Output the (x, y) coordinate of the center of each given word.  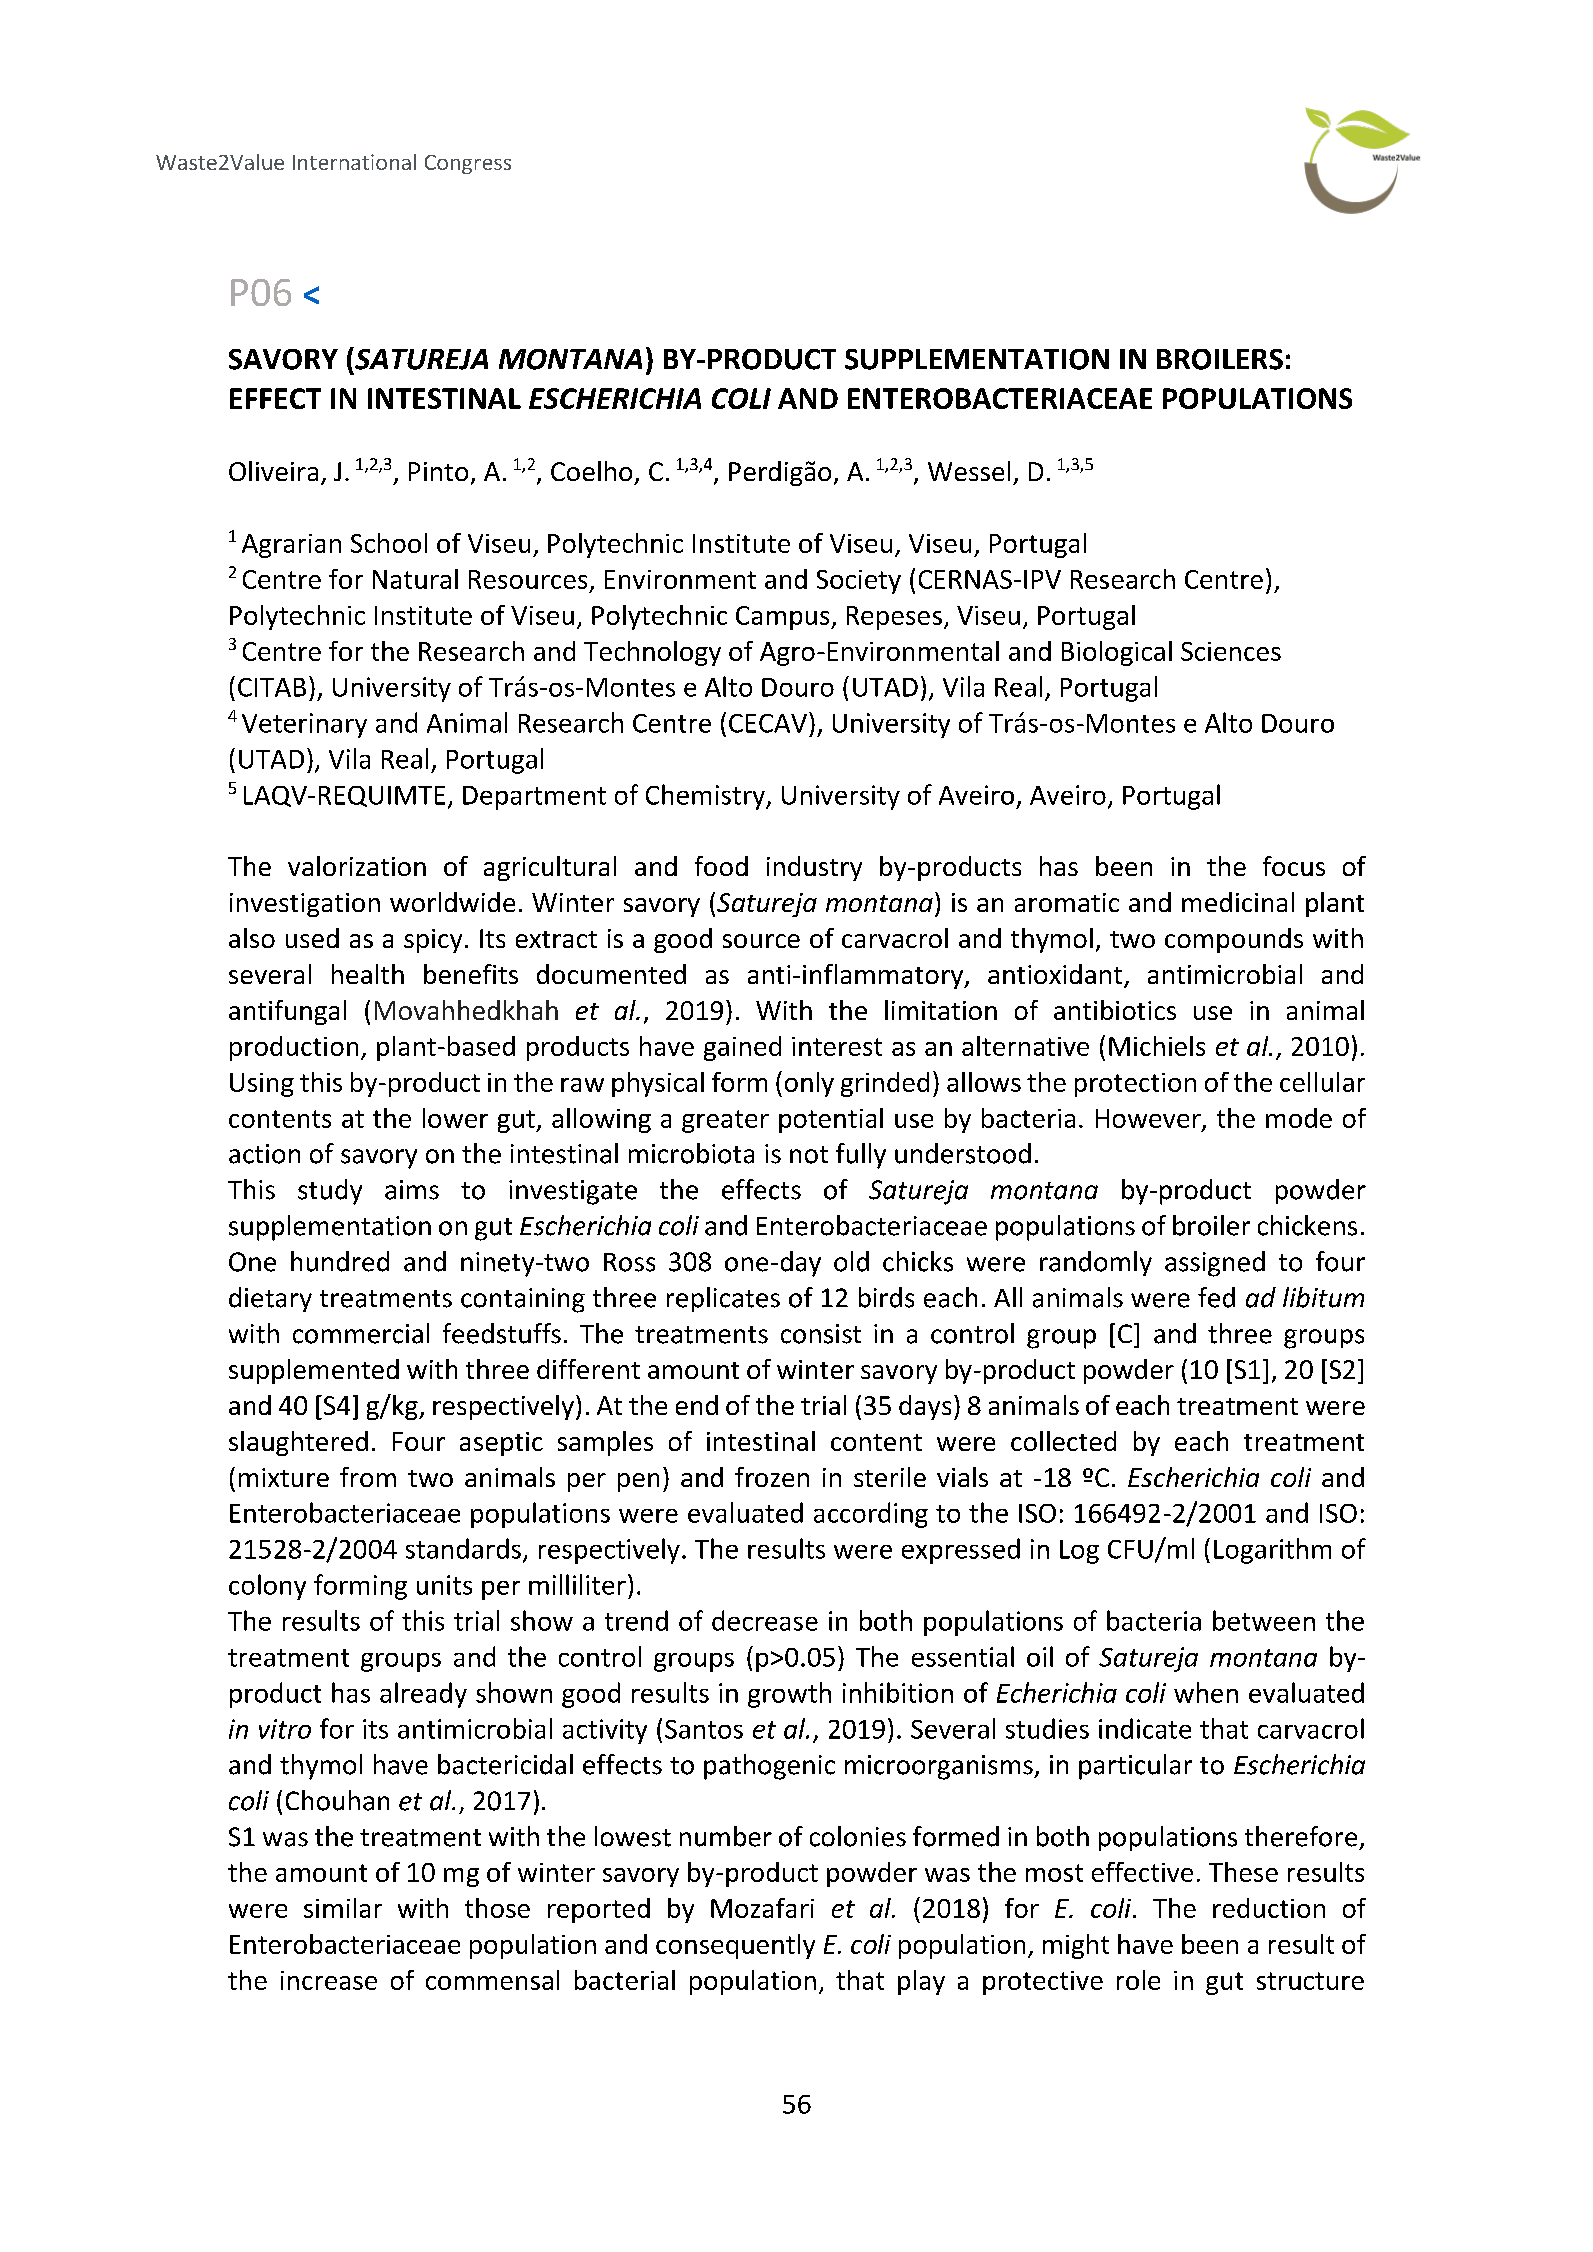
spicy (433, 941)
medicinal (1238, 902)
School (389, 543)
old (851, 1261)
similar (343, 1908)
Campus (784, 618)
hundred (340, 1261)
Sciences (1231, 651)
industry (814, 868)
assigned (1215, 1264)
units (444, 1585)
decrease (765, 1620)
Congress (468, 164)
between (1264, 1620)
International (354, 162)
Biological (1117, 653)
